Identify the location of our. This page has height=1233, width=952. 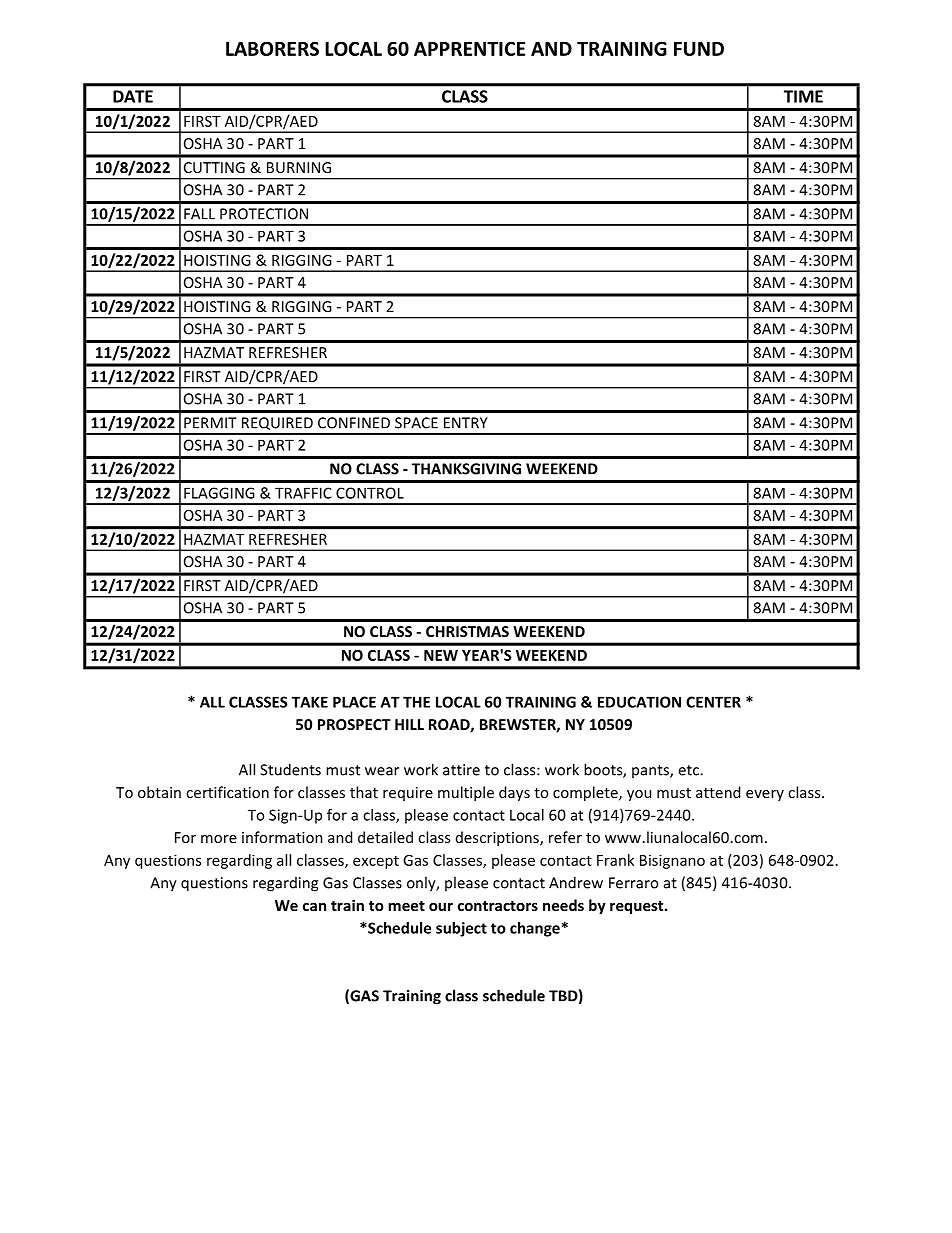
(441, 907).
